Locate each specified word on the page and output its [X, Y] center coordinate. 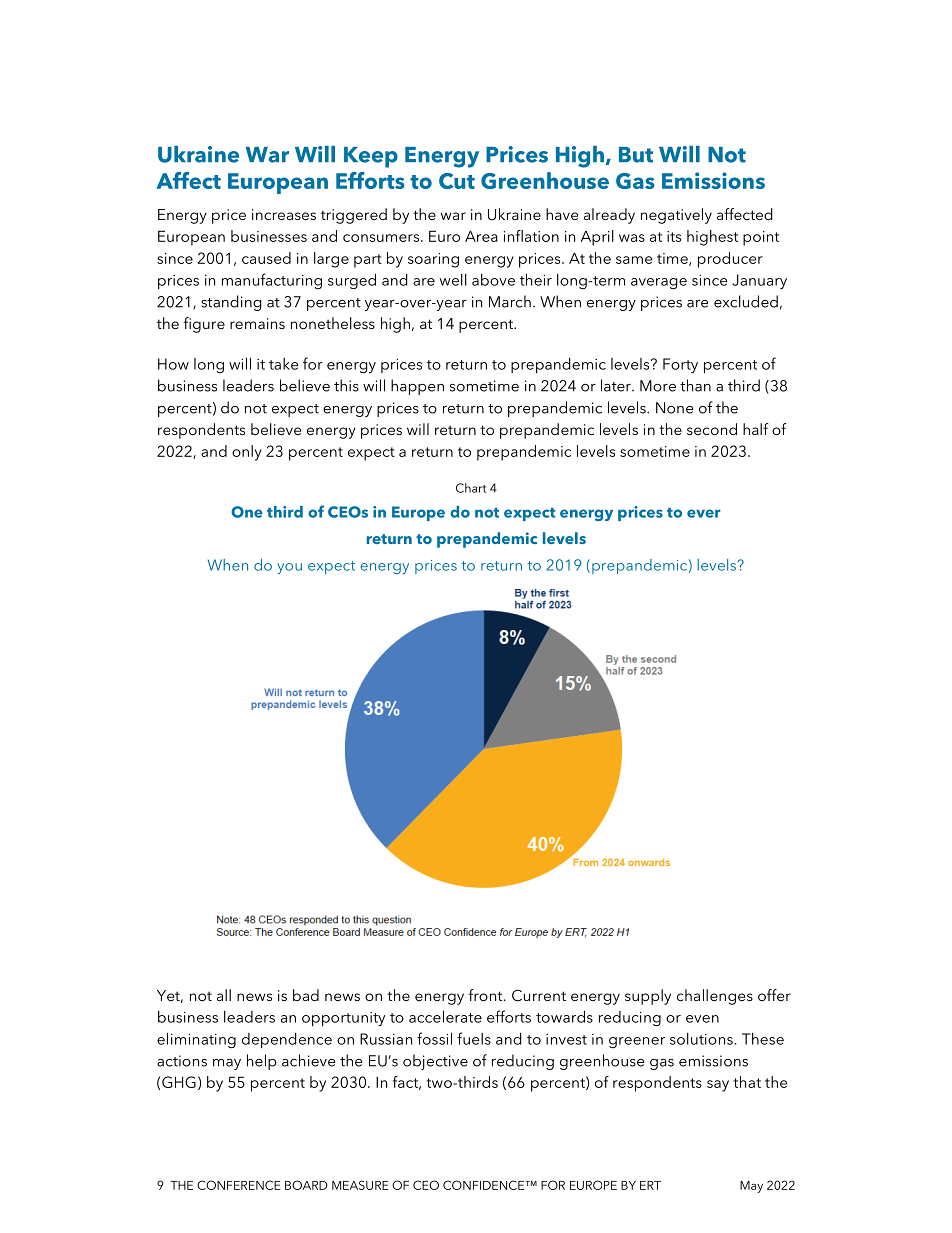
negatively [676, 216]
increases [284, 214]
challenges [715, 997]
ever [704, 513]
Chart [471, 488]
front [486, 995]
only [247, 453]
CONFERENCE [239, 1185]
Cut [457, 181]
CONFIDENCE [485, 1185]
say [718, 1086]
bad [306, 995]
